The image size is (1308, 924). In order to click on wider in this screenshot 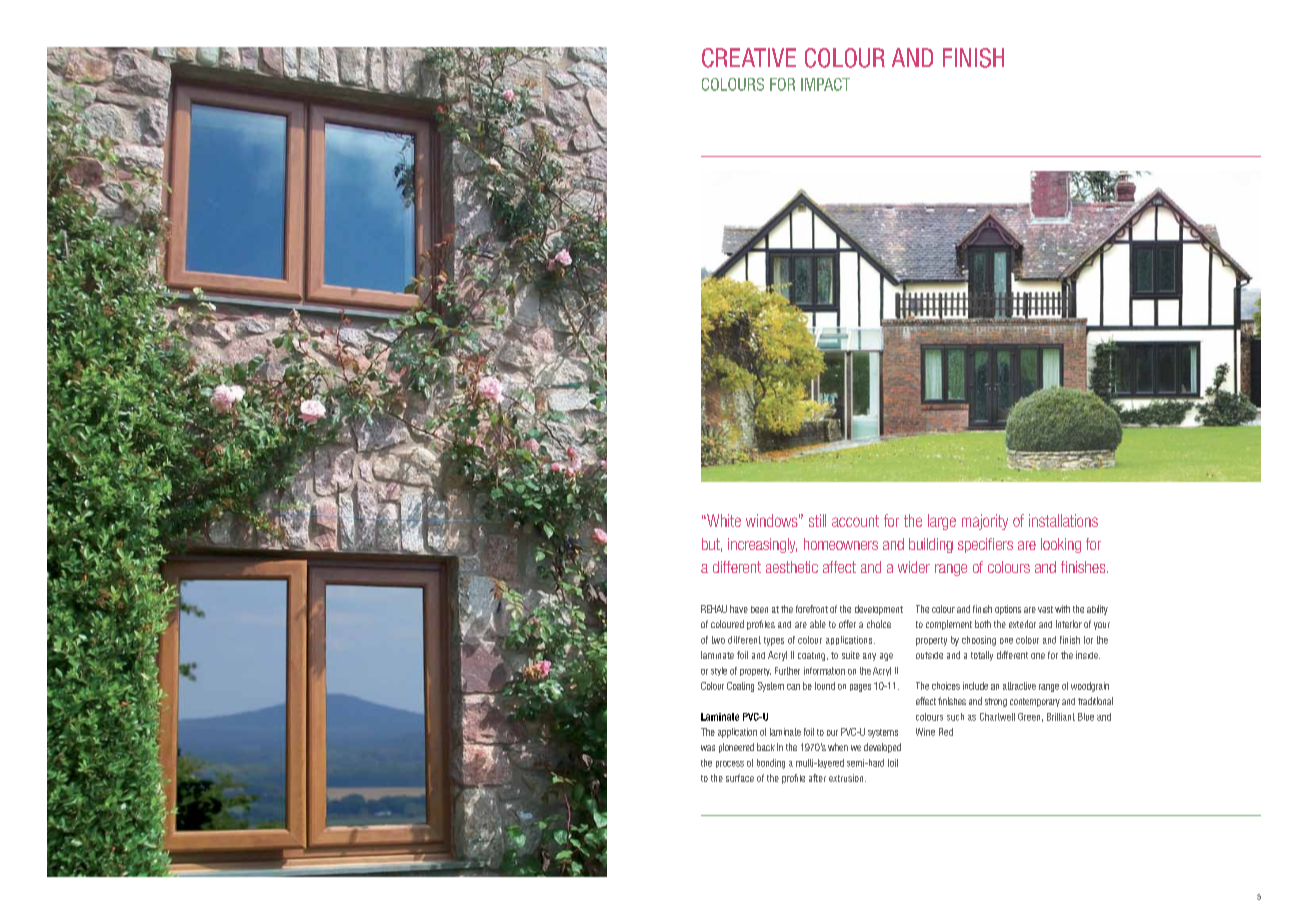, I will do `click(914, 567)`.
